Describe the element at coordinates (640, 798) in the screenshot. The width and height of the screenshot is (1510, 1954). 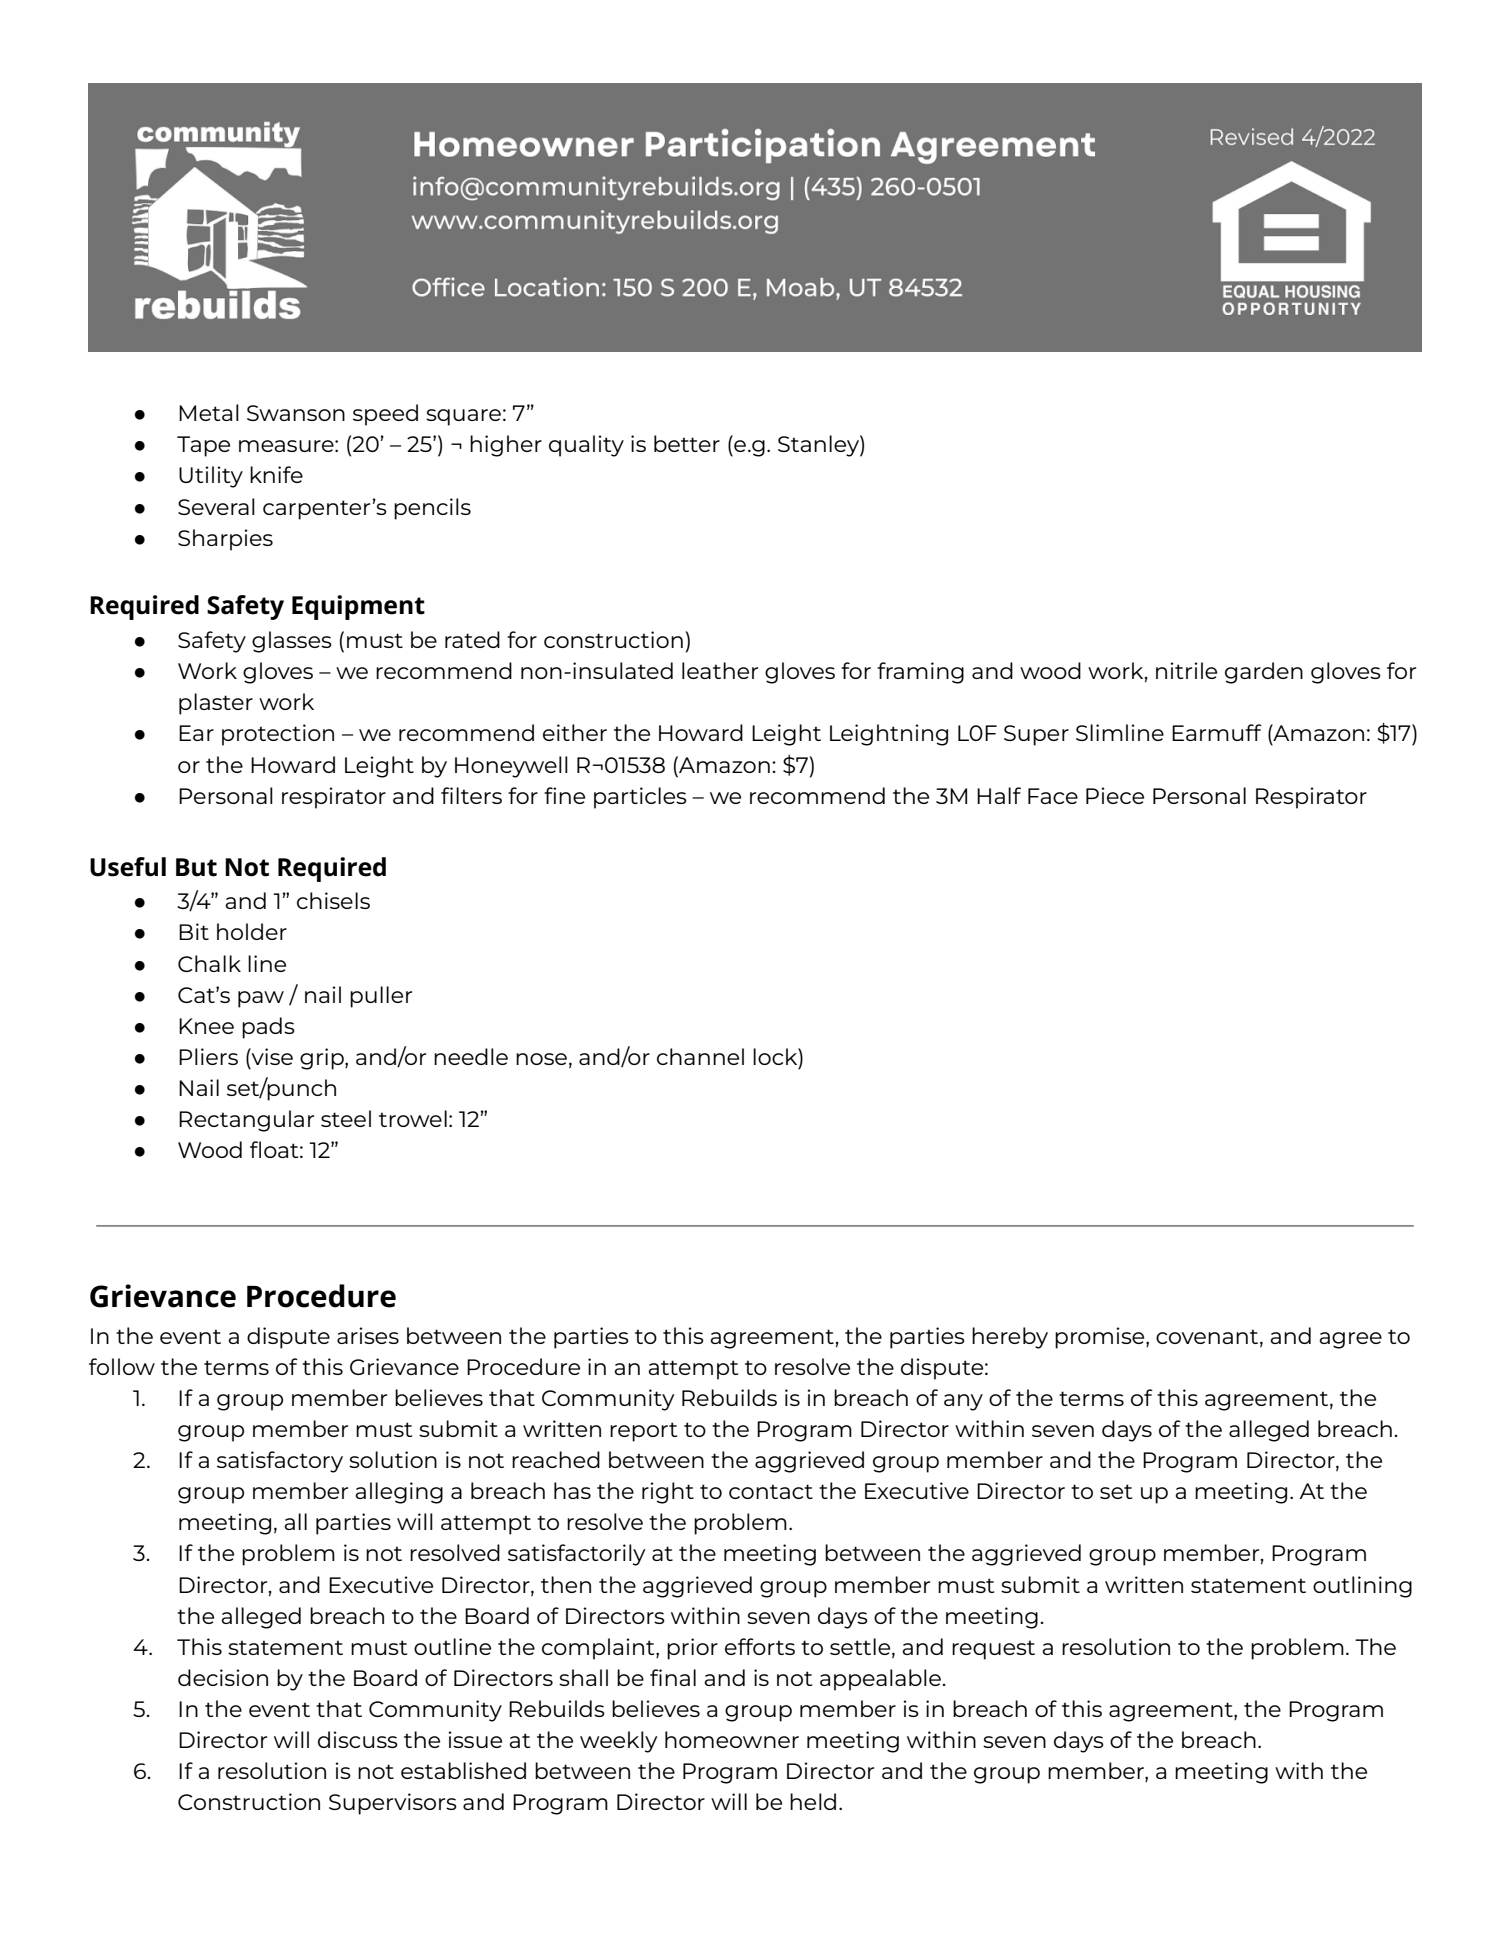
I see `particles` at that location.
